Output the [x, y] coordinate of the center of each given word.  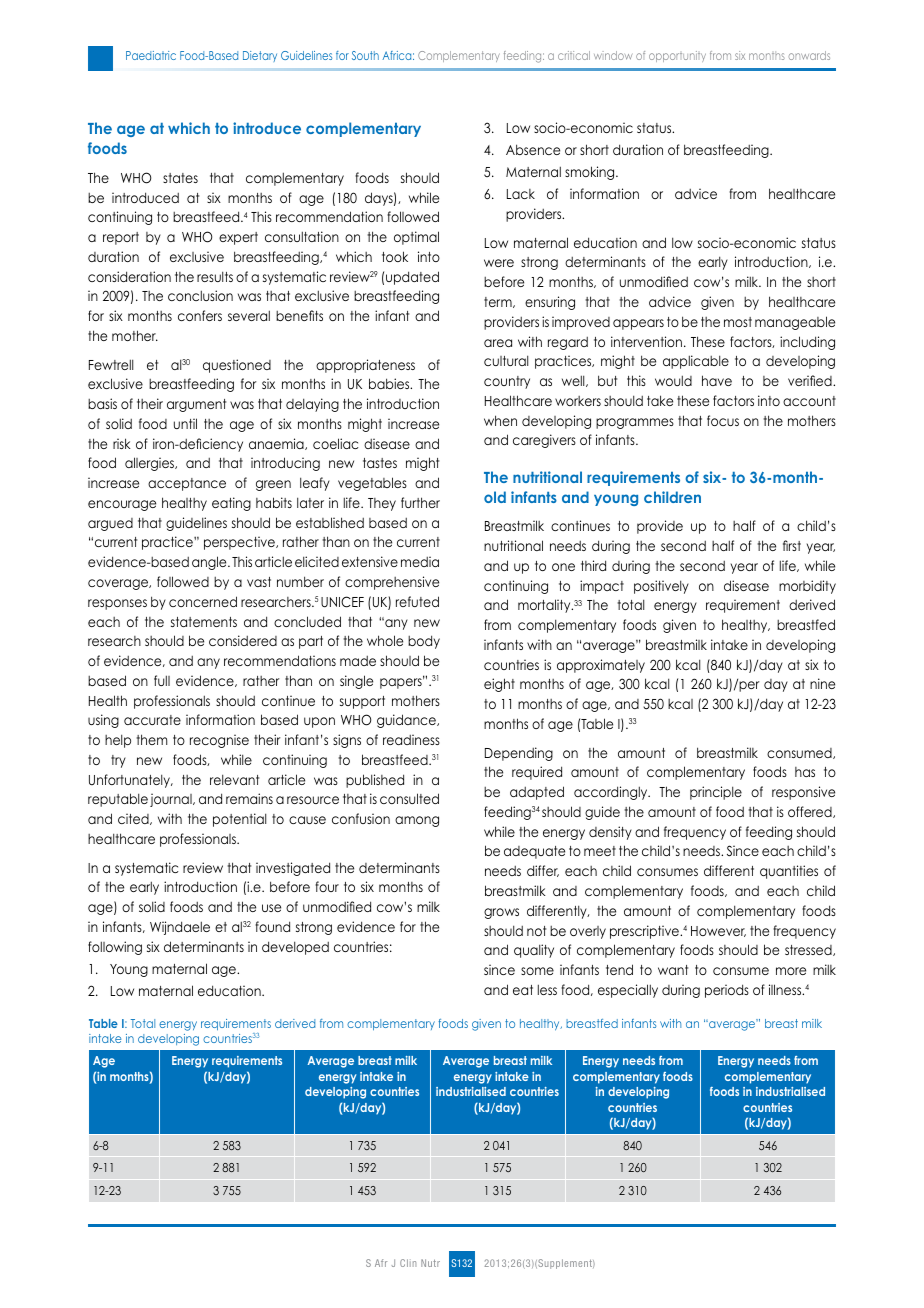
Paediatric [151, 55]
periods [727, 991]
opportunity [677, 56]
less [547, 989]
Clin [408, 1263]
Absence [533, 149]
